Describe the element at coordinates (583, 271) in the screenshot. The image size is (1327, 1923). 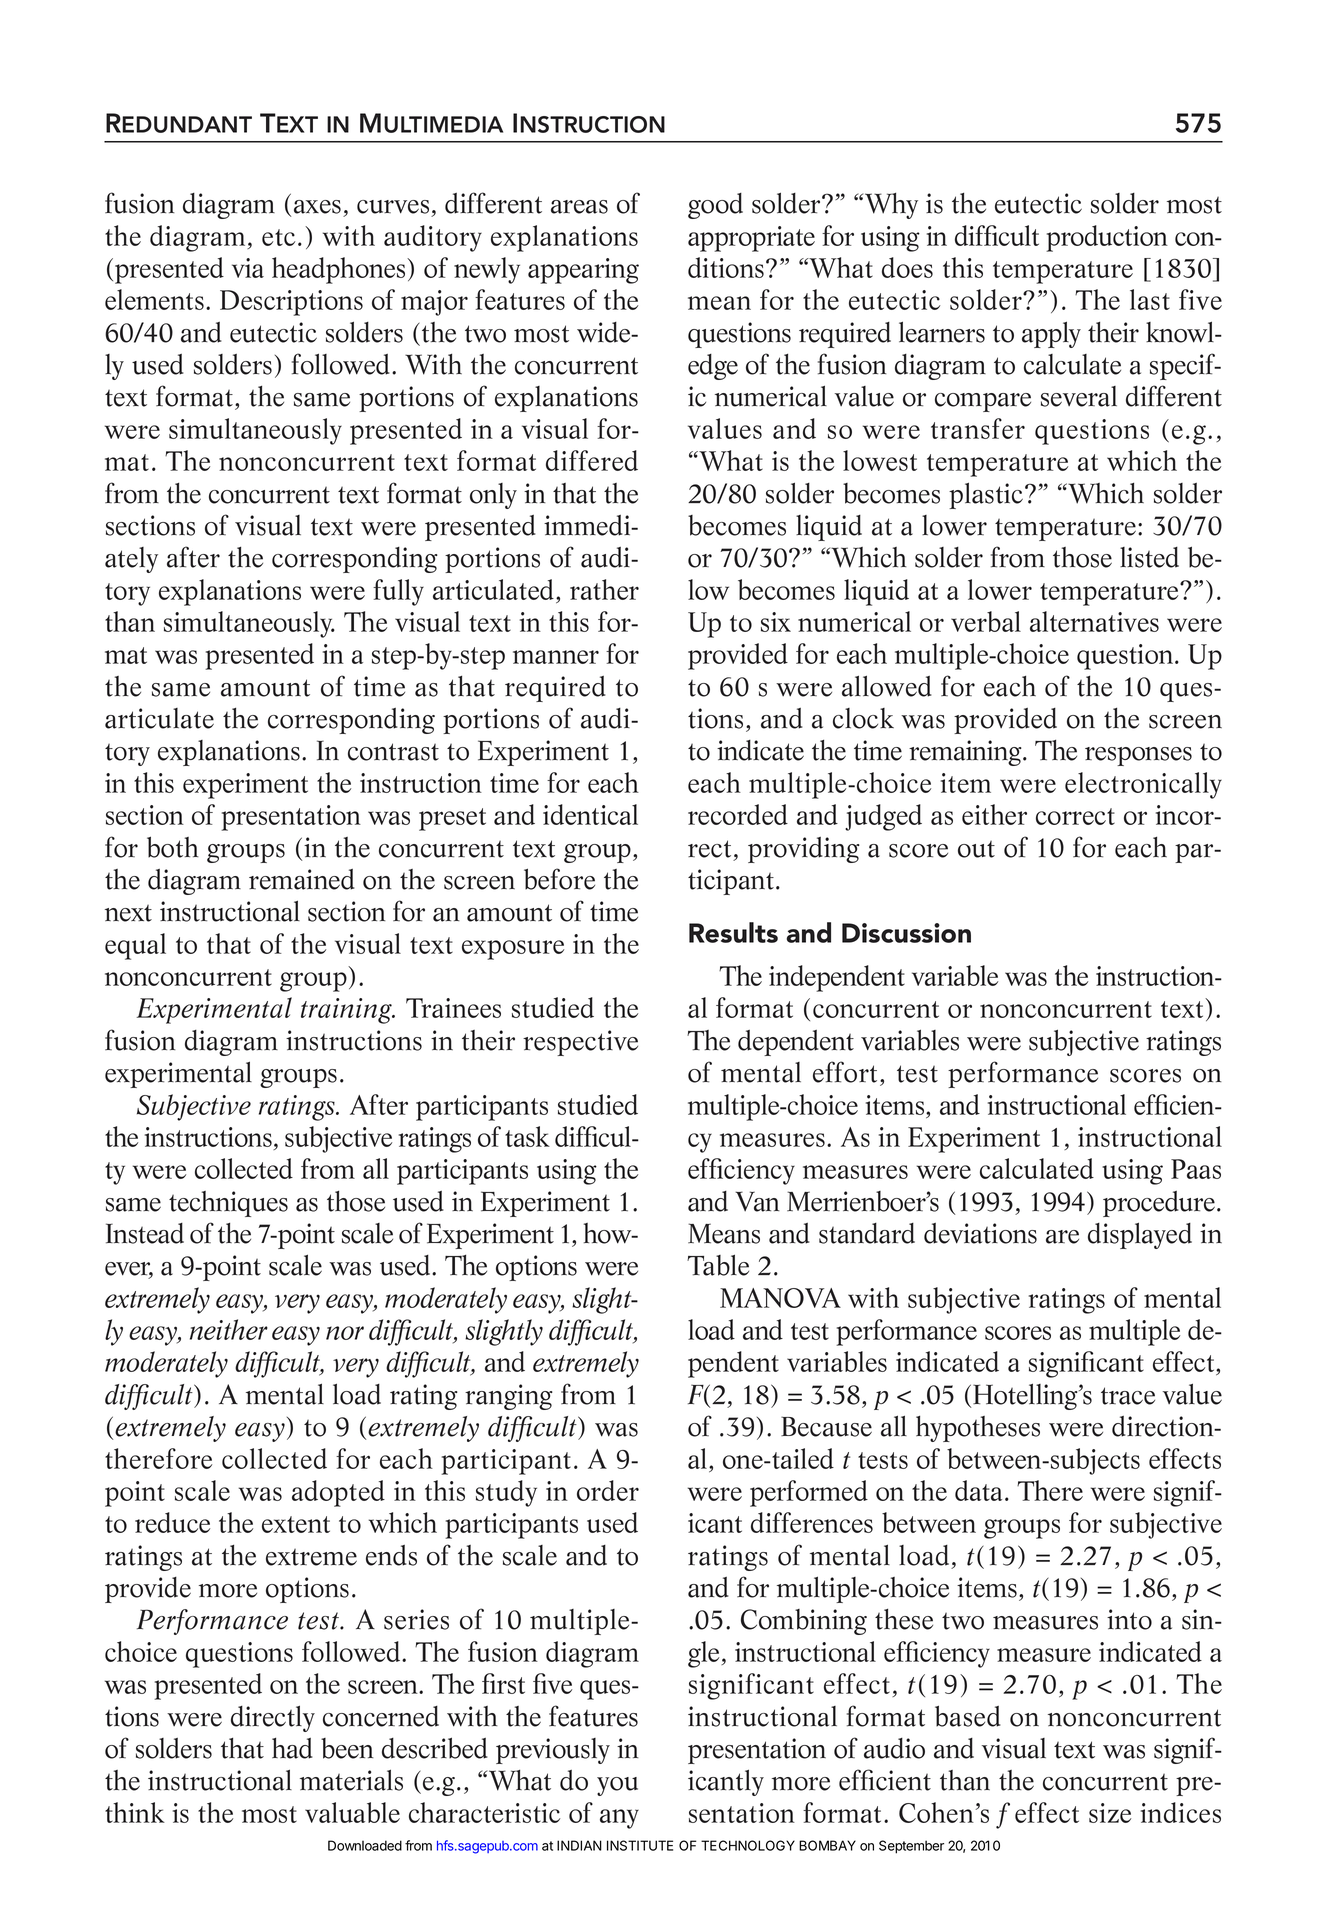
I see `appearing` at that location.
